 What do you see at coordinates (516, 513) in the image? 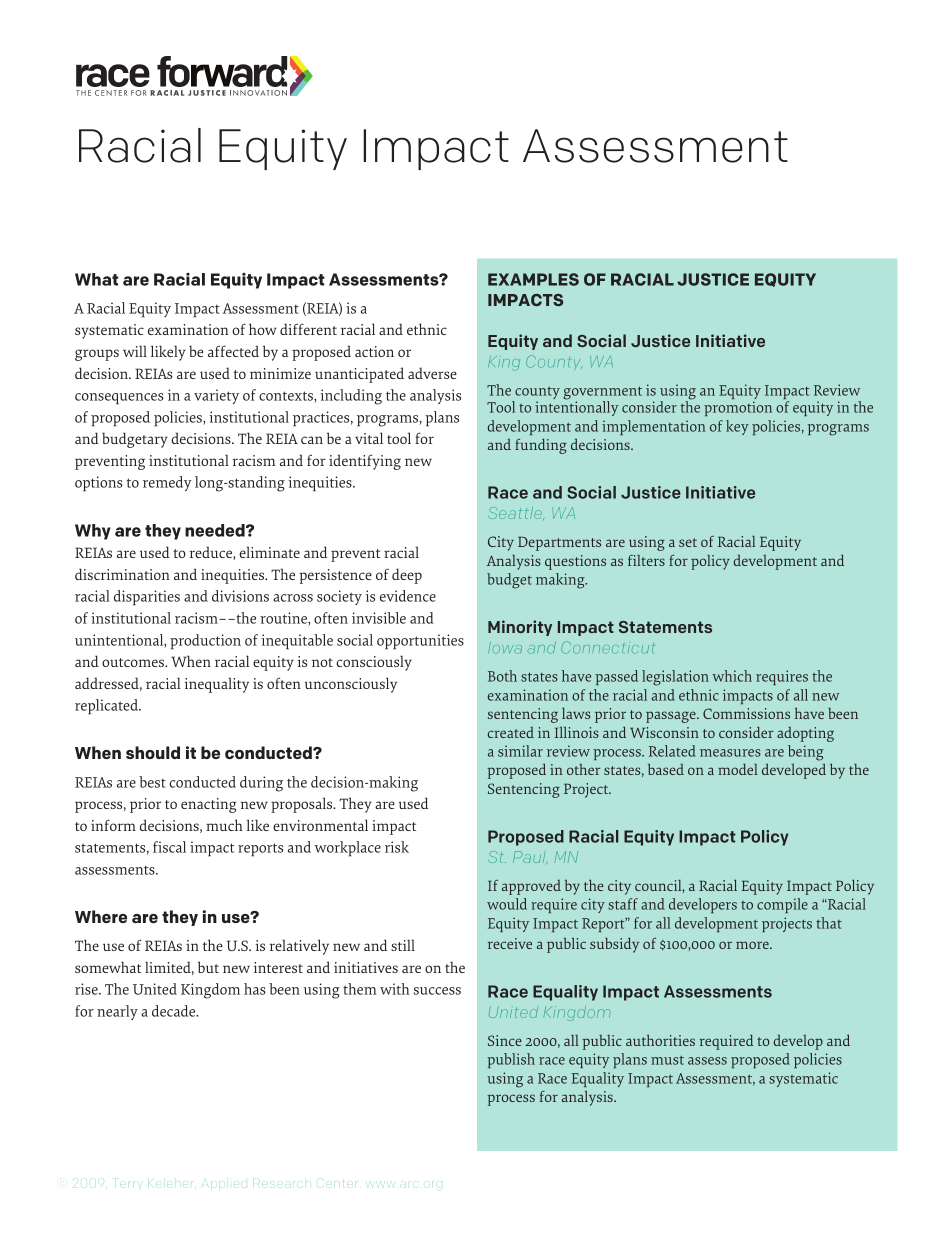
I see `Seattle` at bounding box center [516, 513].
